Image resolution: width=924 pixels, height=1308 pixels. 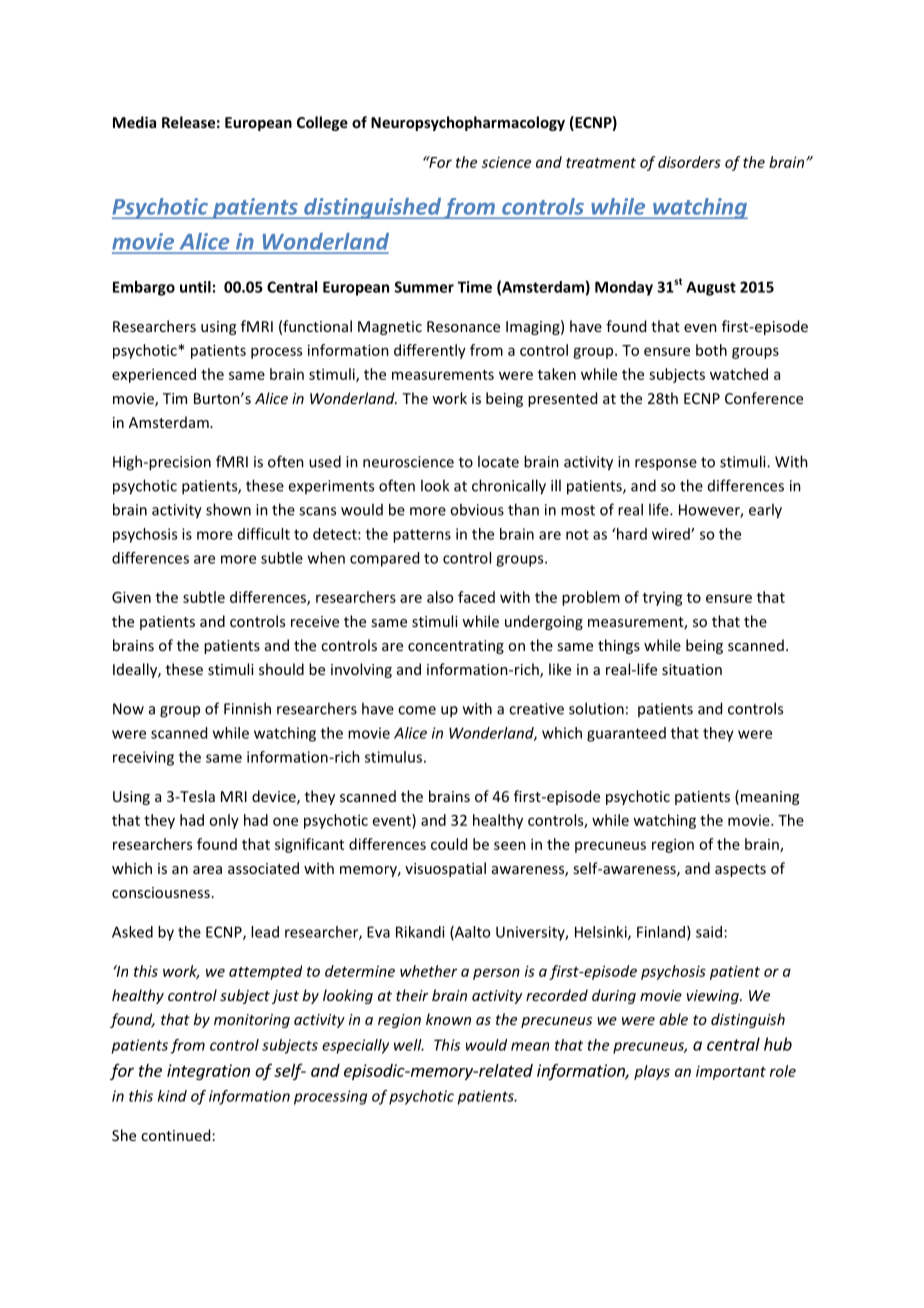 I want to click on College, so click(x=322, y=123).
